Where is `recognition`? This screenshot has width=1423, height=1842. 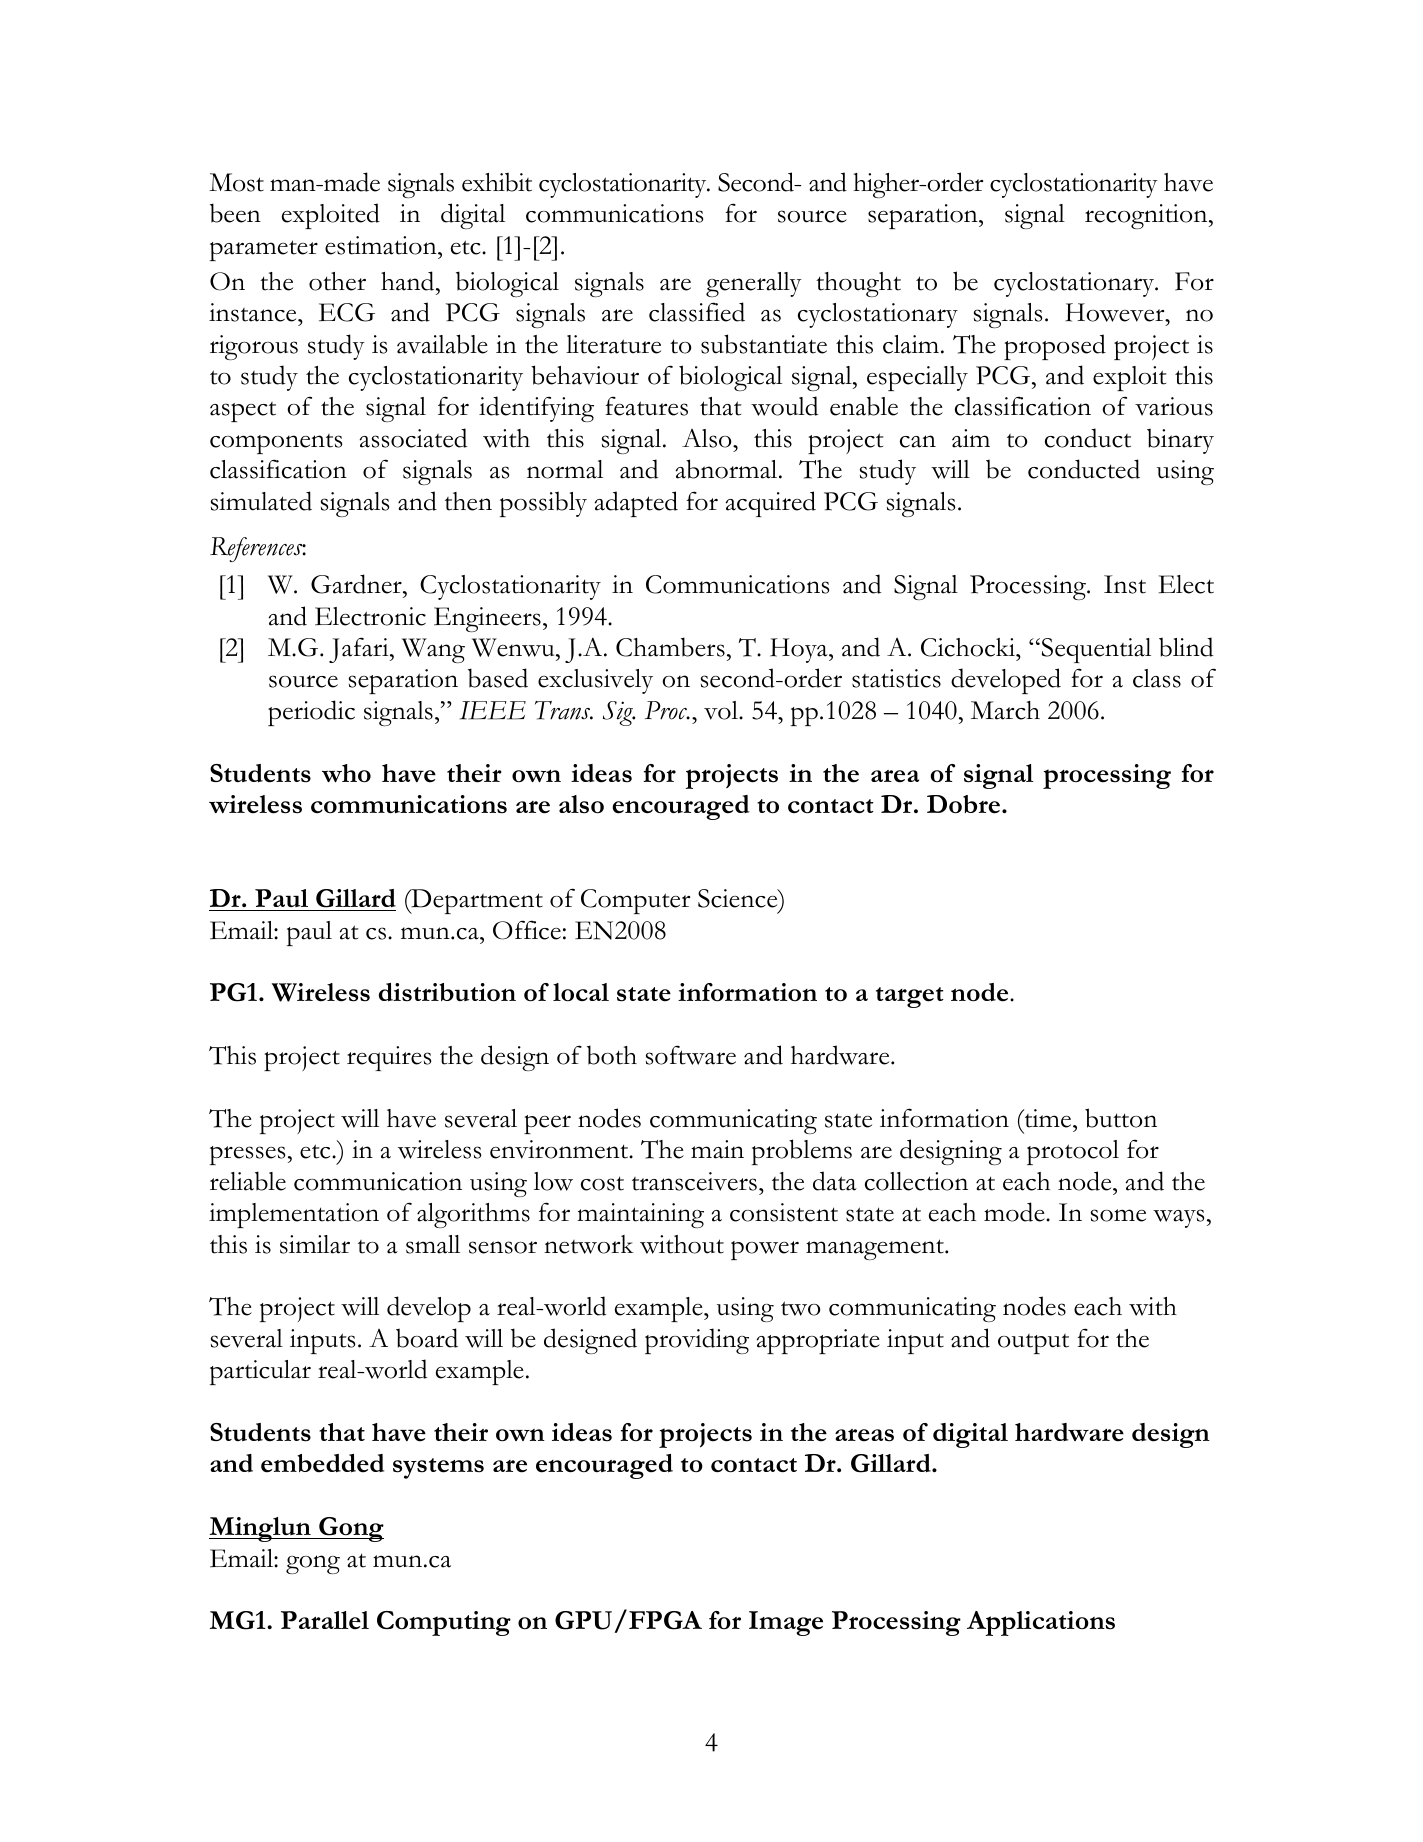
recognition is located at coordinates (1147, 216).
